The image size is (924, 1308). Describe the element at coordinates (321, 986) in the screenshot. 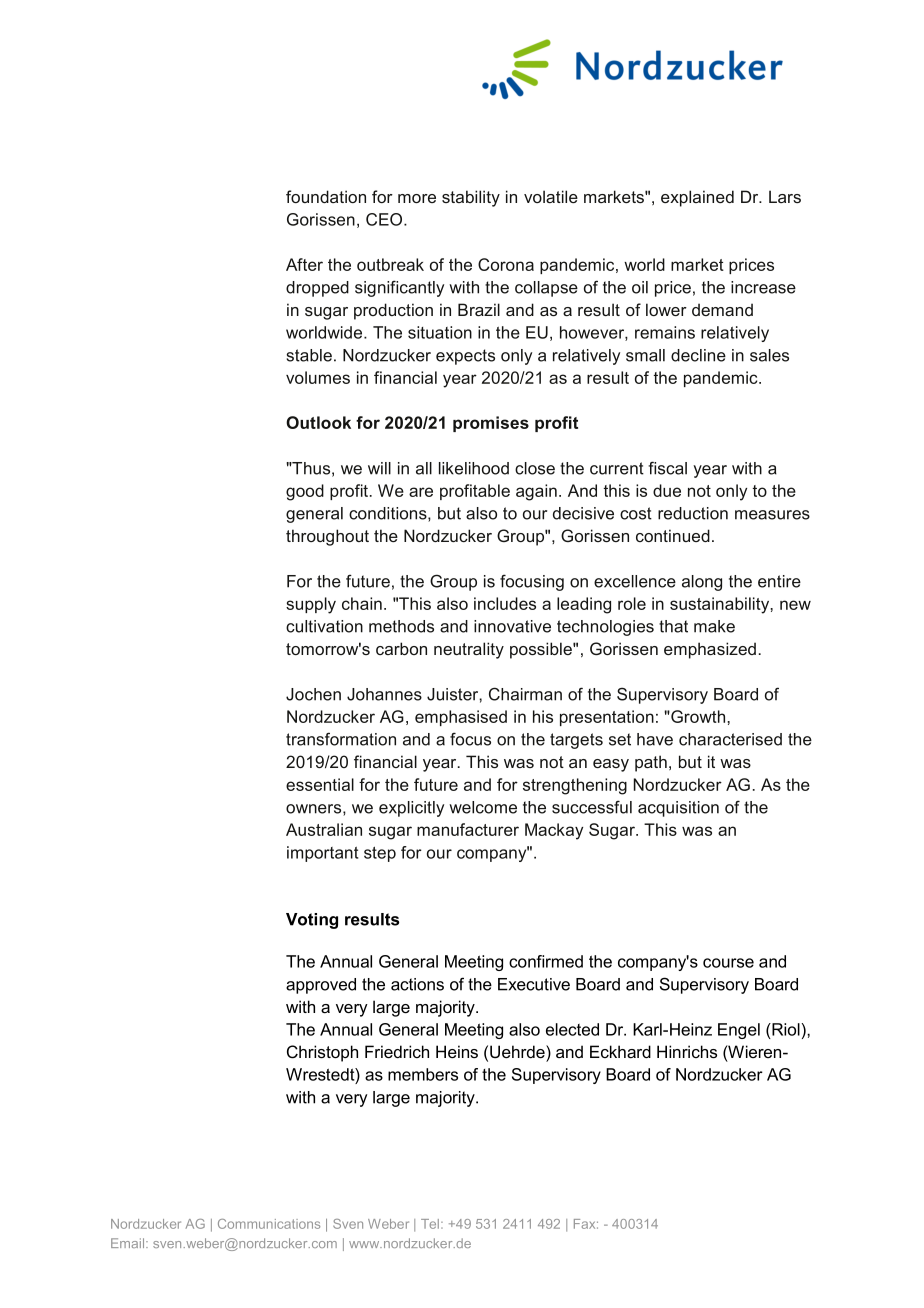

I see `approved` at that location.
